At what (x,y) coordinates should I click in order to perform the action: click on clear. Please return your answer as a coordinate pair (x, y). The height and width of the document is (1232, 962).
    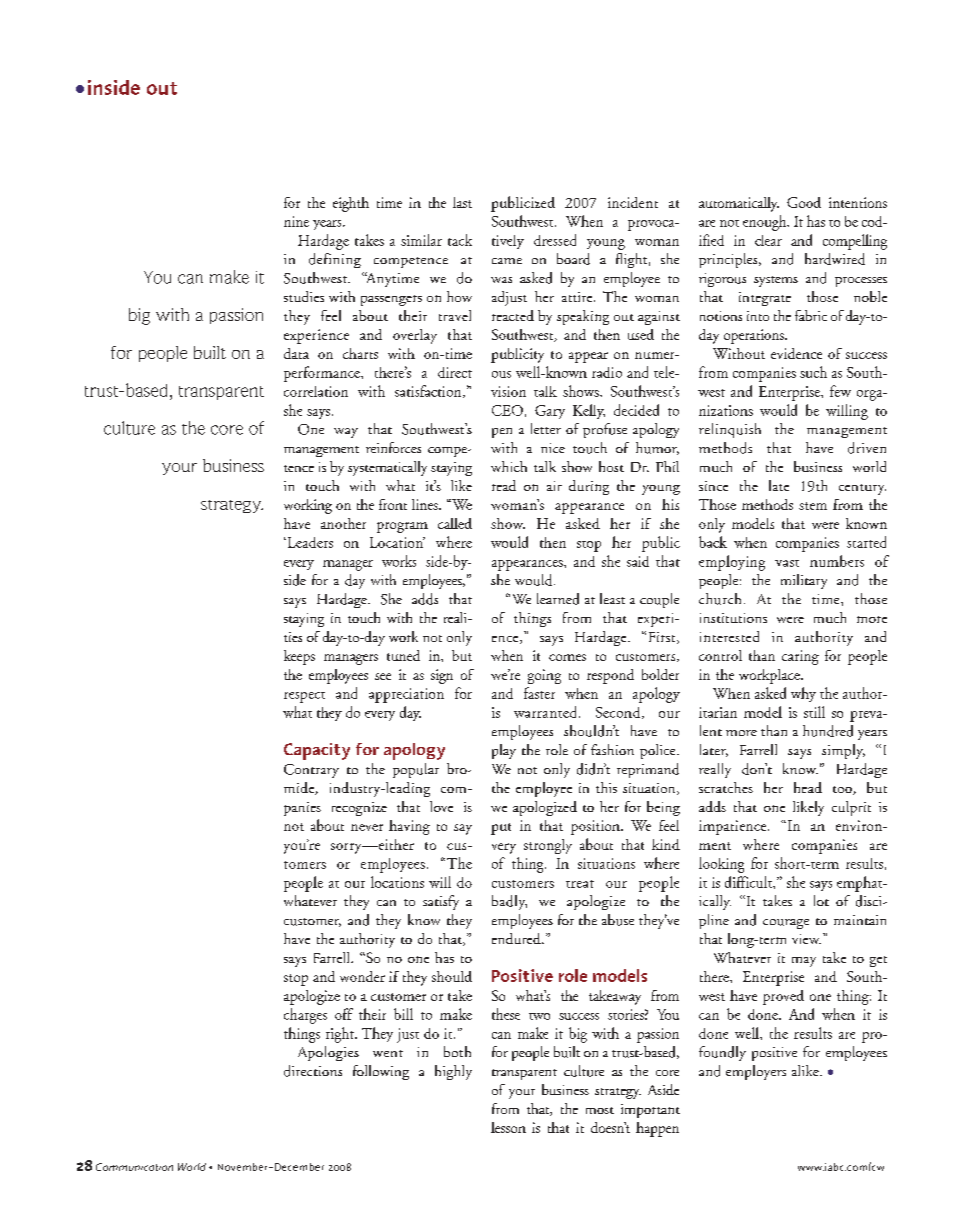
    Looking at the image, I should click on (768, 240).
